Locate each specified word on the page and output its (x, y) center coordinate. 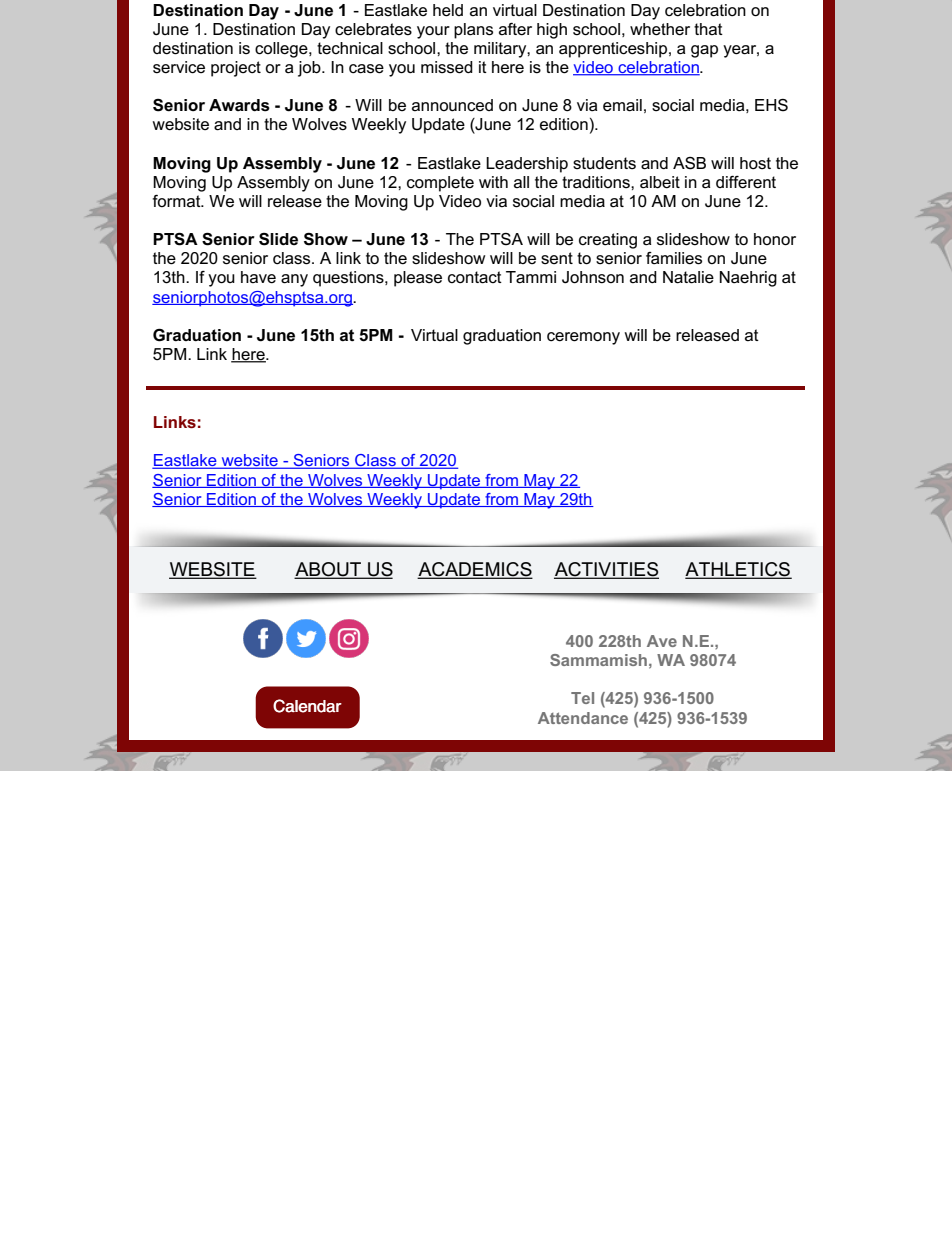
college (282, 50)
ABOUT (329, 570)
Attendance (583, 718)
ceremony (583, 338)
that (708, 29)
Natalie (688, 277)
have (258, 277)
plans (473, 31)
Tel (582, 698)
